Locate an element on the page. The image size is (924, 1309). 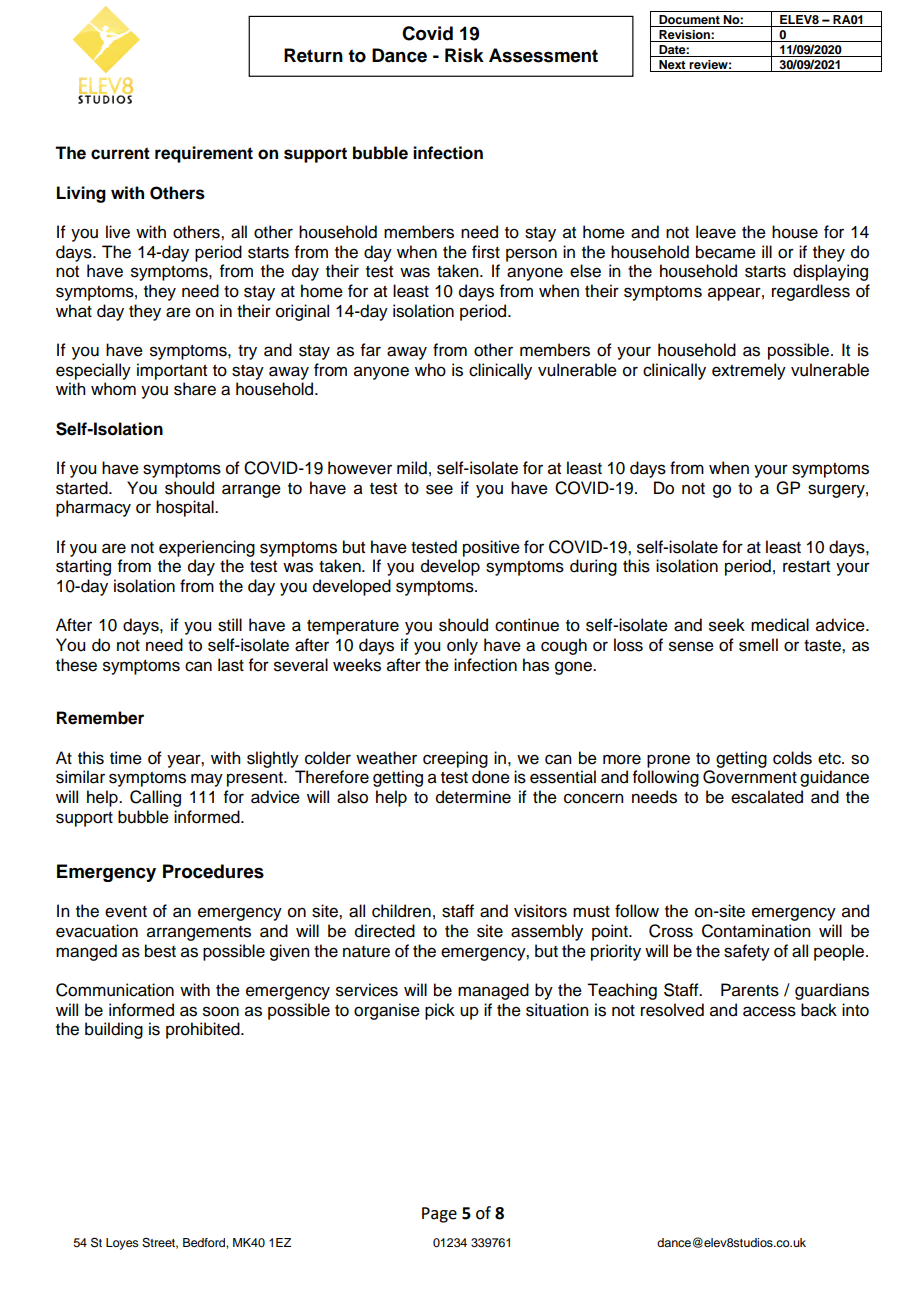
access is located at coordinates (769, 1011).
